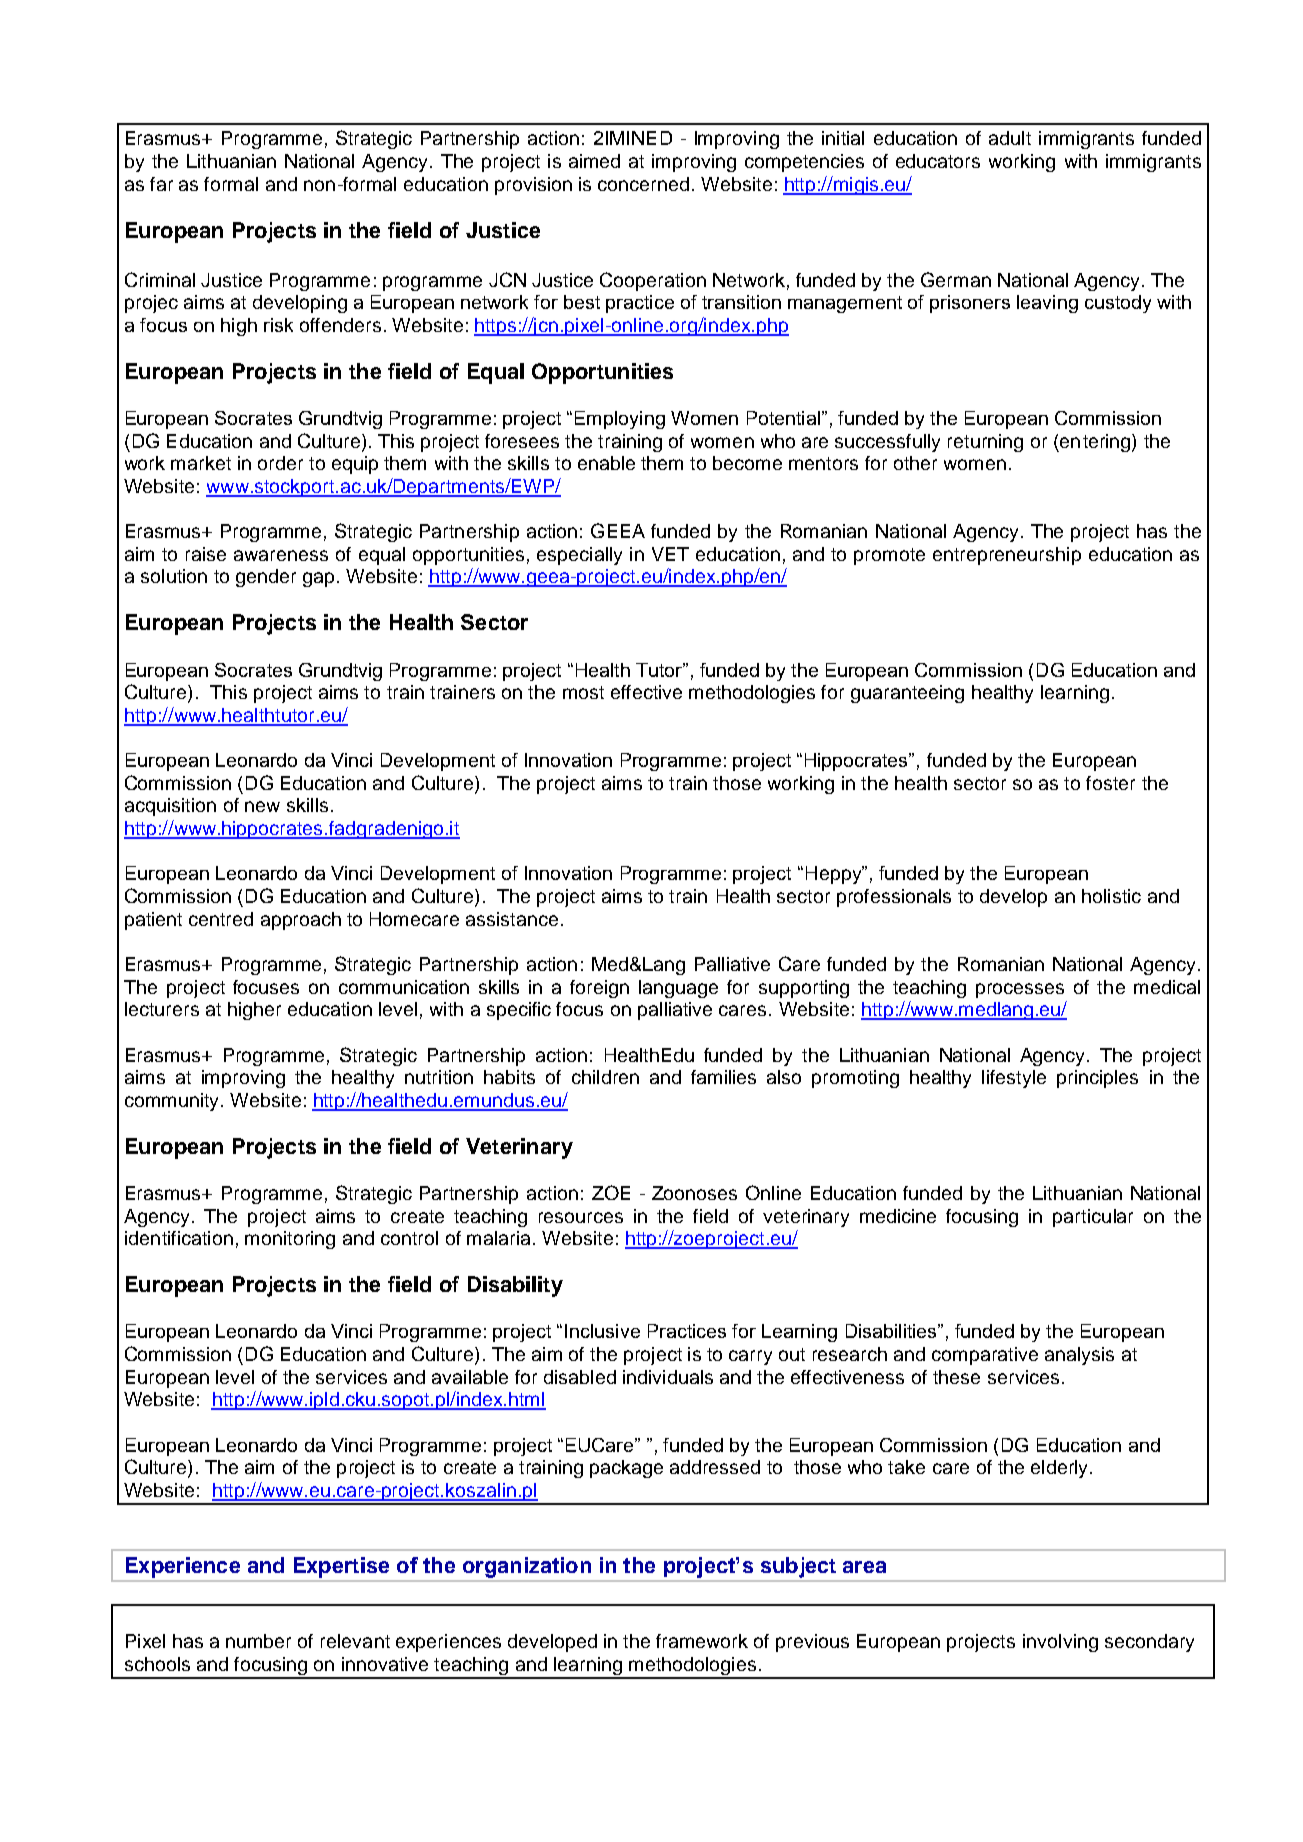 This document has width=1303, height=1842. What do you see at coordinates (1060, 1643) in the document?
I see `involving` at bounding box center [1060, 1643].
